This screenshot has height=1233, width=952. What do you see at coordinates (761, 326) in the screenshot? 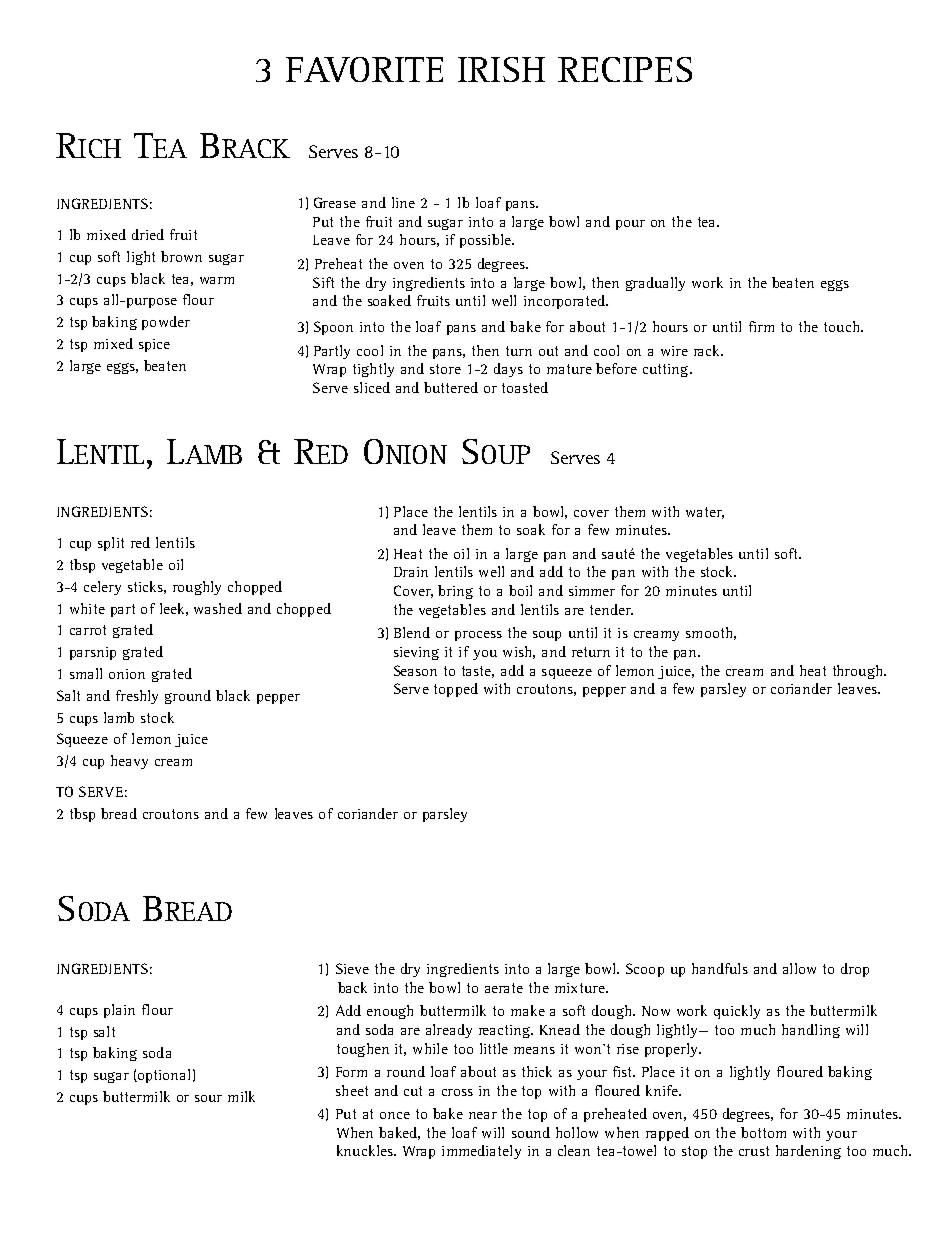
I see `firm` at bounding box center [761, 326].
